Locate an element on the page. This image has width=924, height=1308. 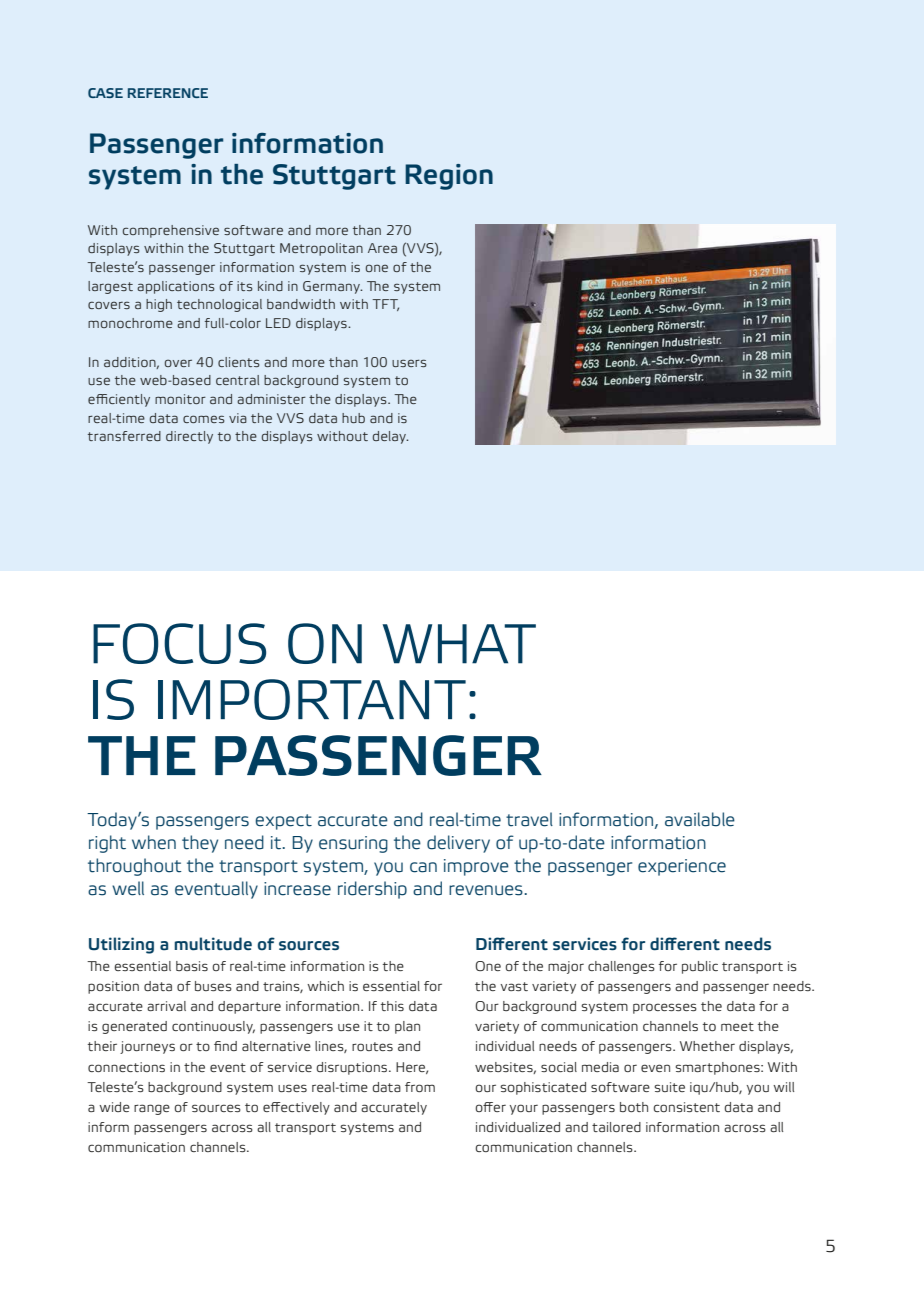
FOCUS is located at coordinates (179, 643).
